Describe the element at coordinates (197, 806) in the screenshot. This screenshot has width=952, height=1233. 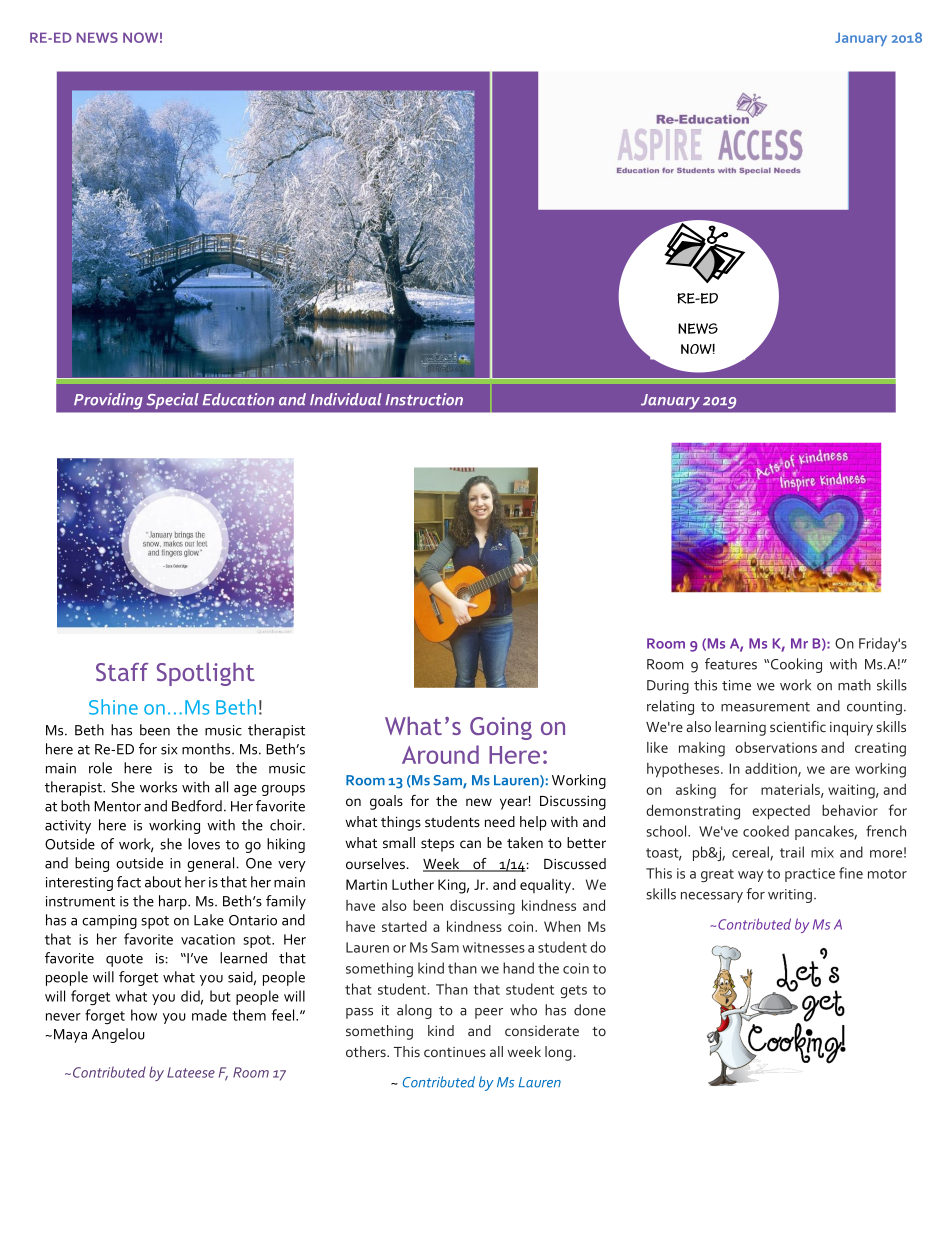
I see `Bedford` at that location.
